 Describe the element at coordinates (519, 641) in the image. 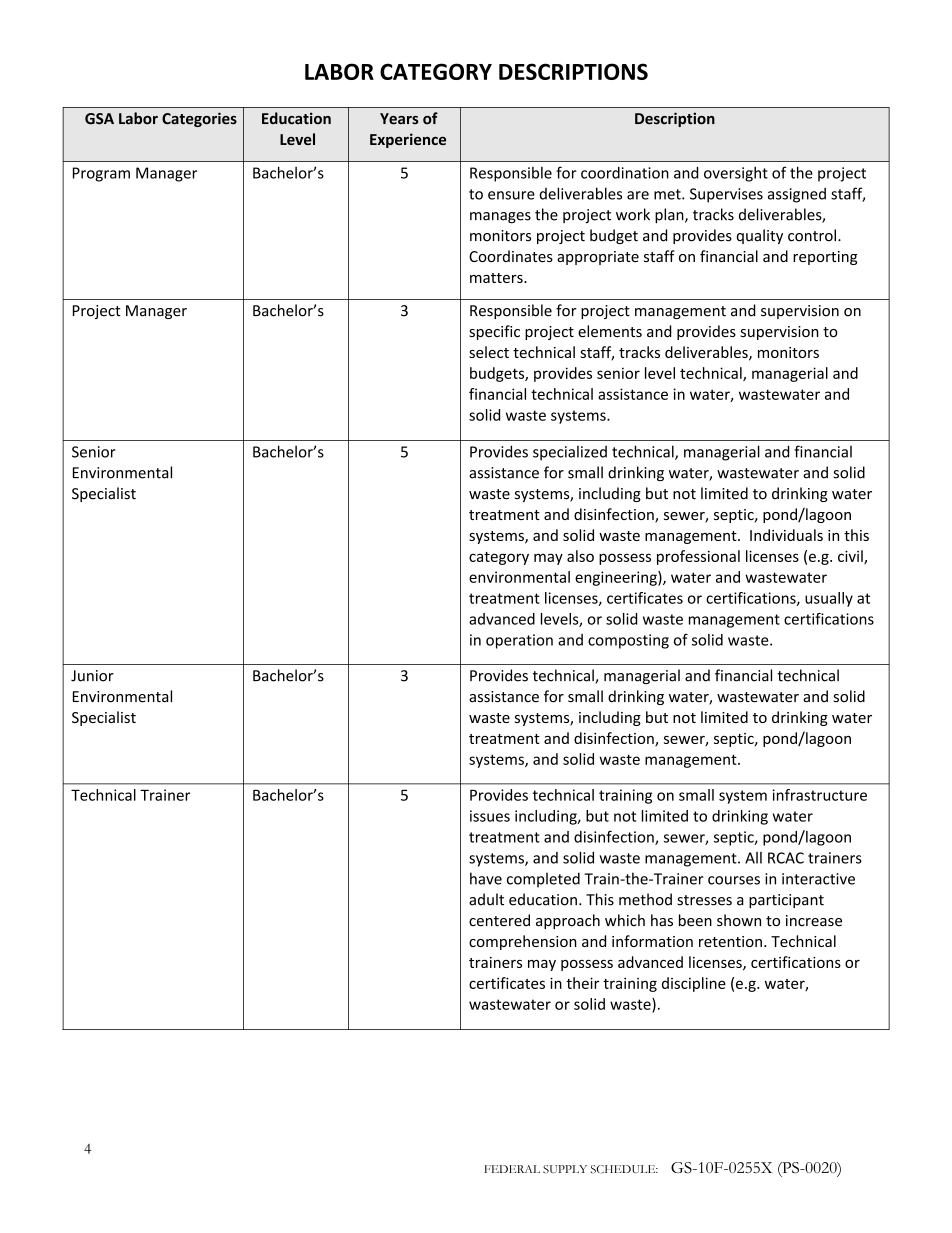

I see `operation` at that location.
